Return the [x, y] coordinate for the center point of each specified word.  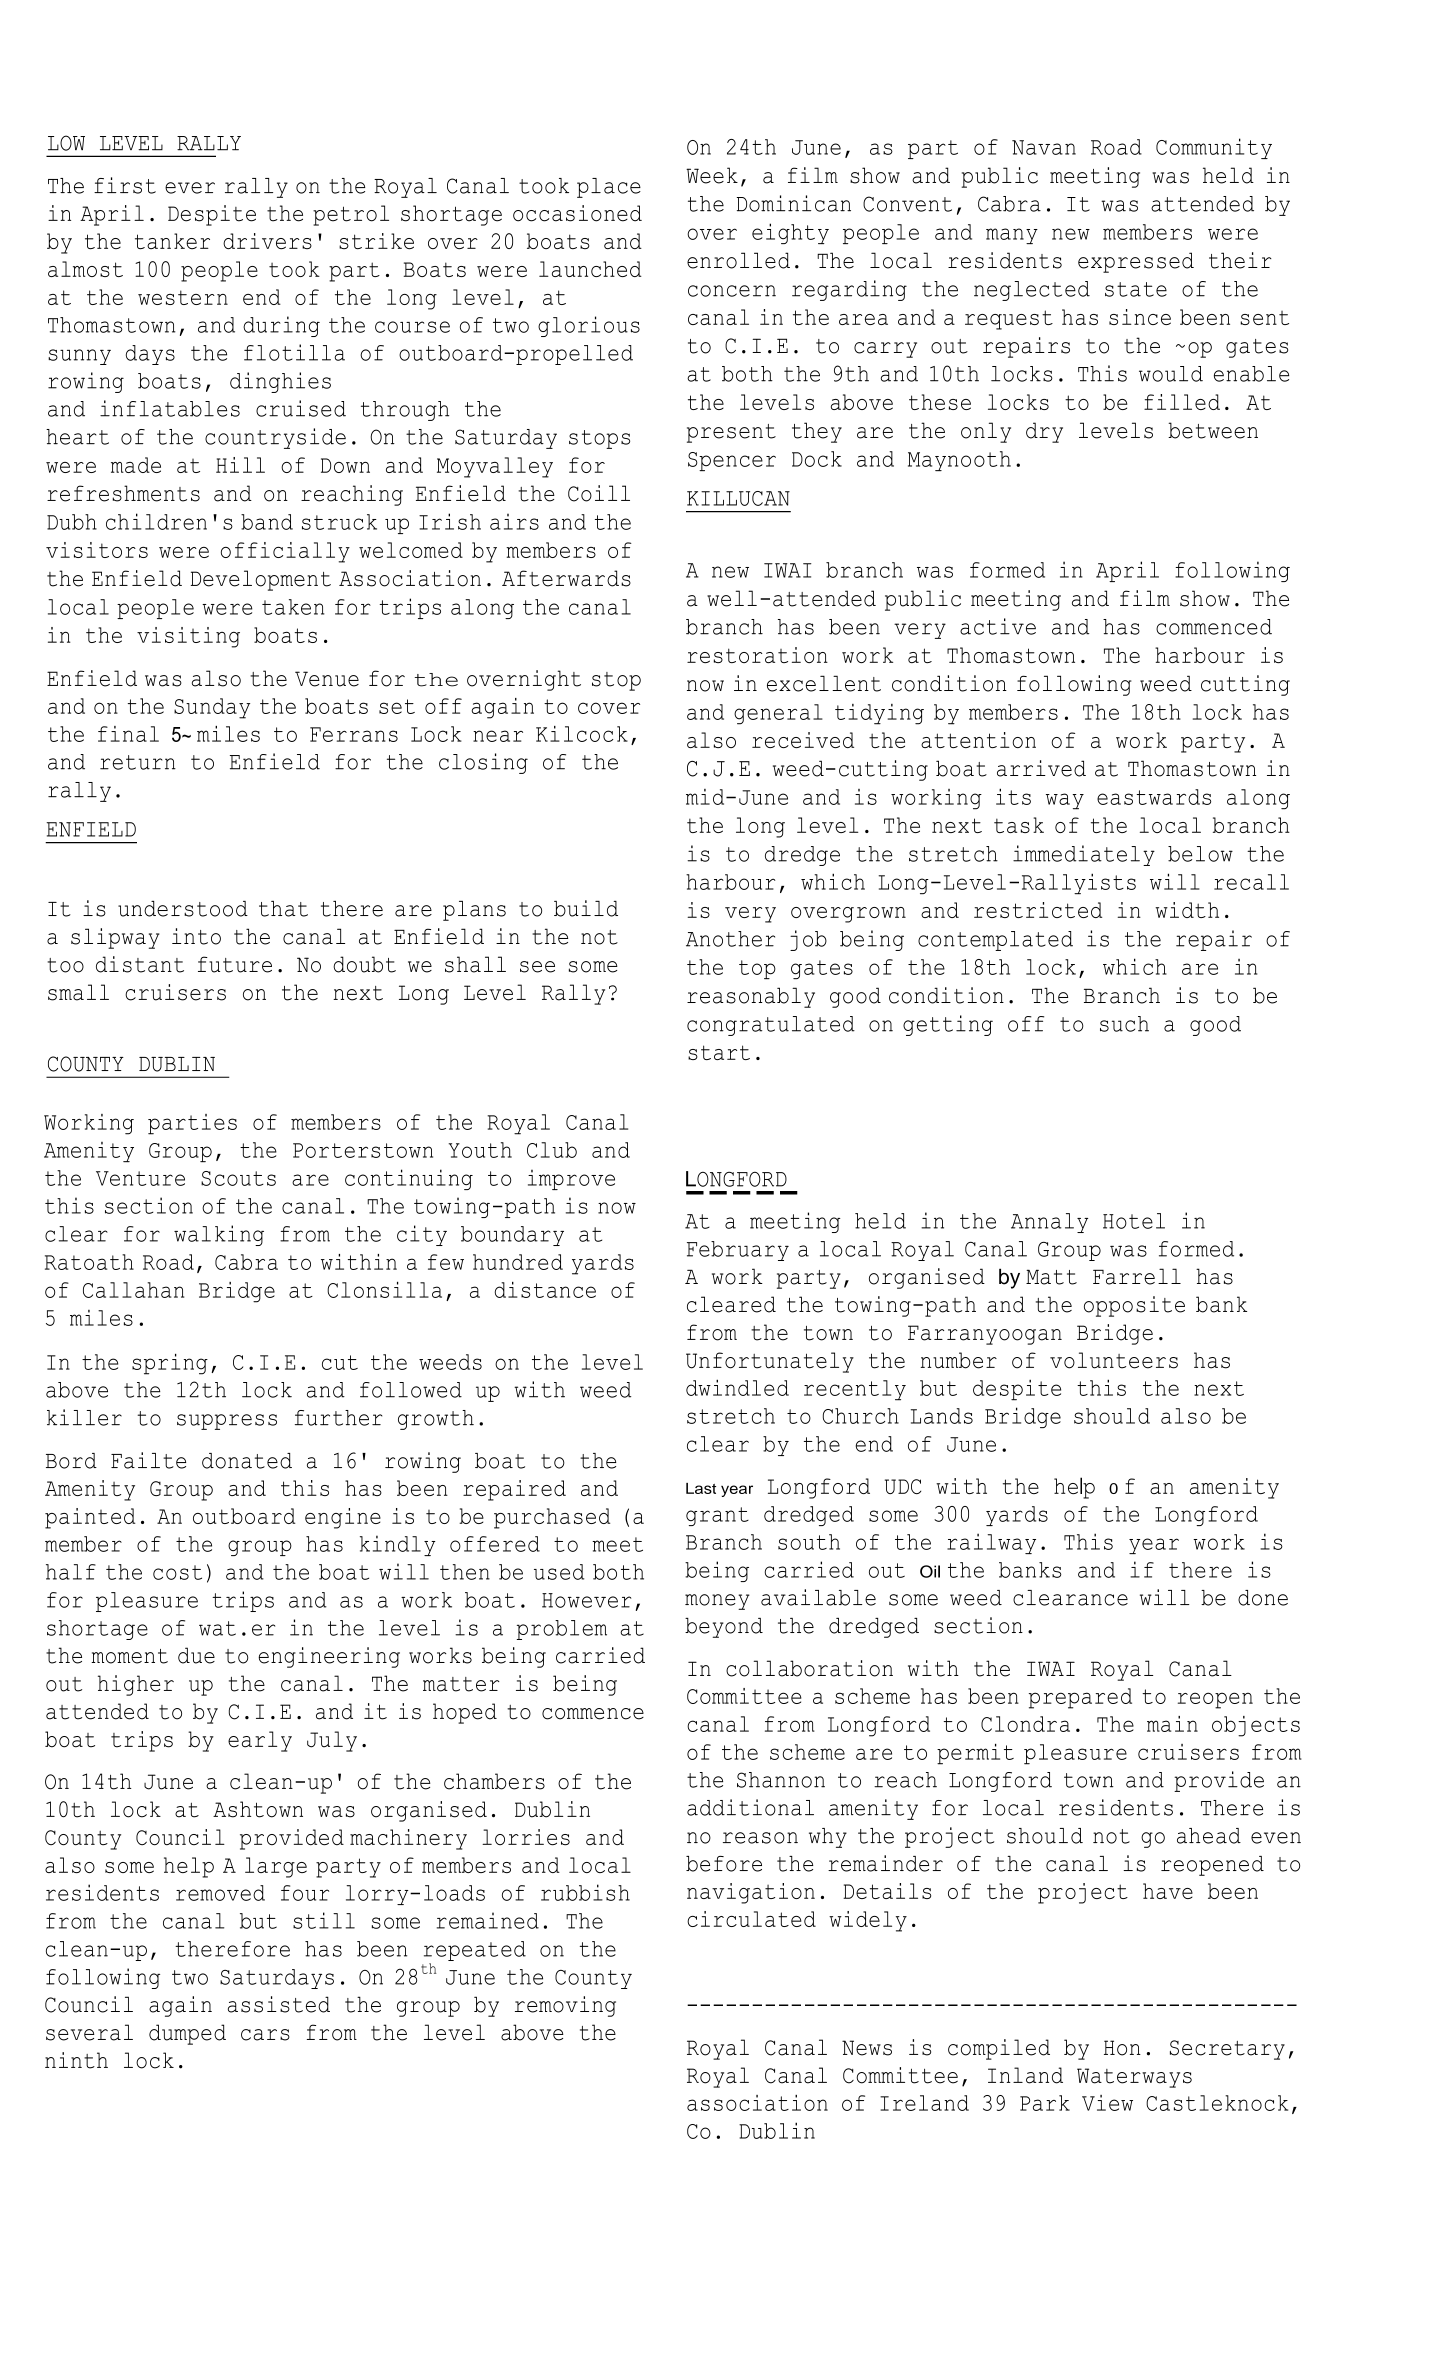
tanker [172, 241]
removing [565, 2006]
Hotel [1134, 1221]
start [719, 1052]
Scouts [238, 1178]
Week [712, 175]
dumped [187, 2034]
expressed [1136, 262]
